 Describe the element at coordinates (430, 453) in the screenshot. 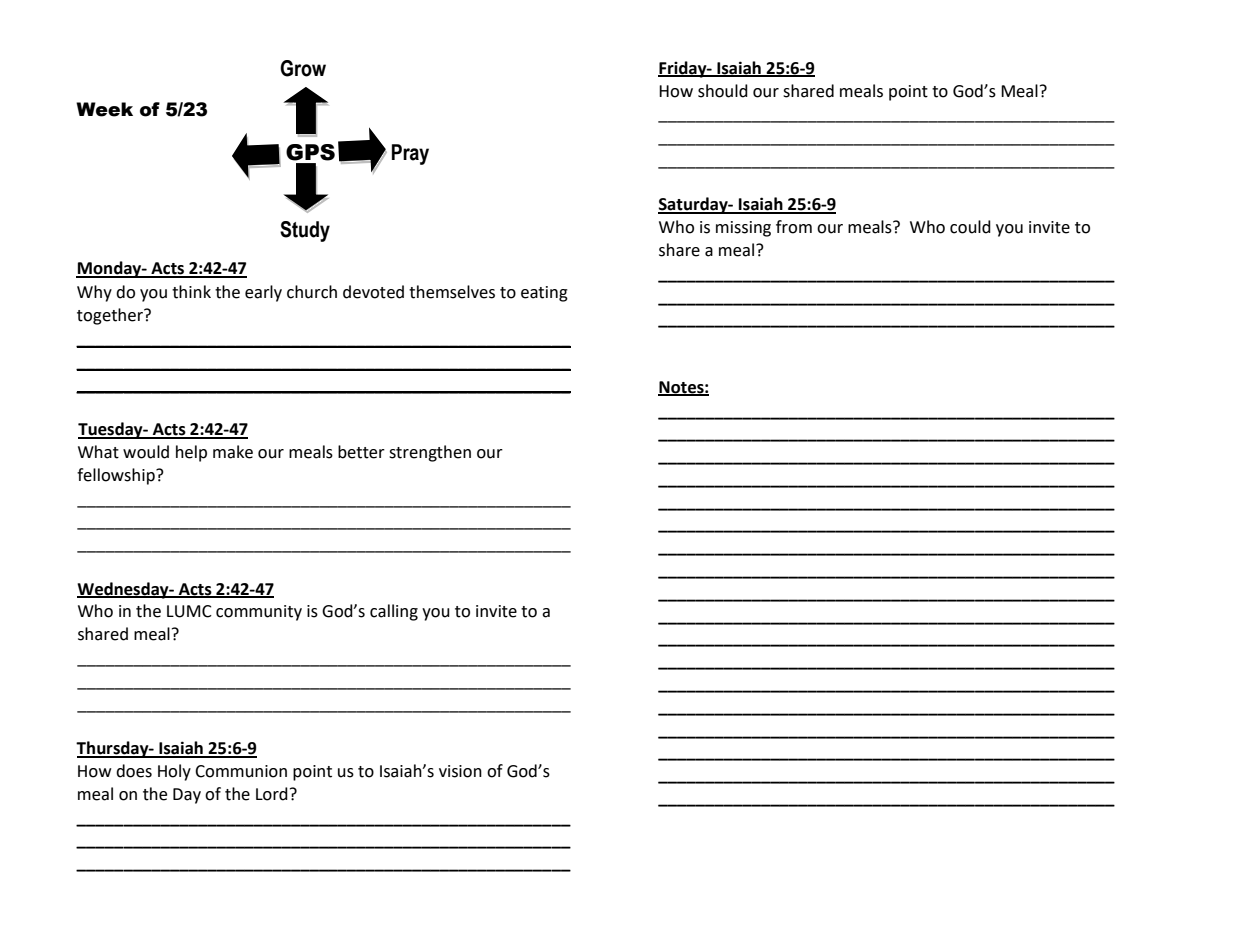

I see `strengthen` at that location.
